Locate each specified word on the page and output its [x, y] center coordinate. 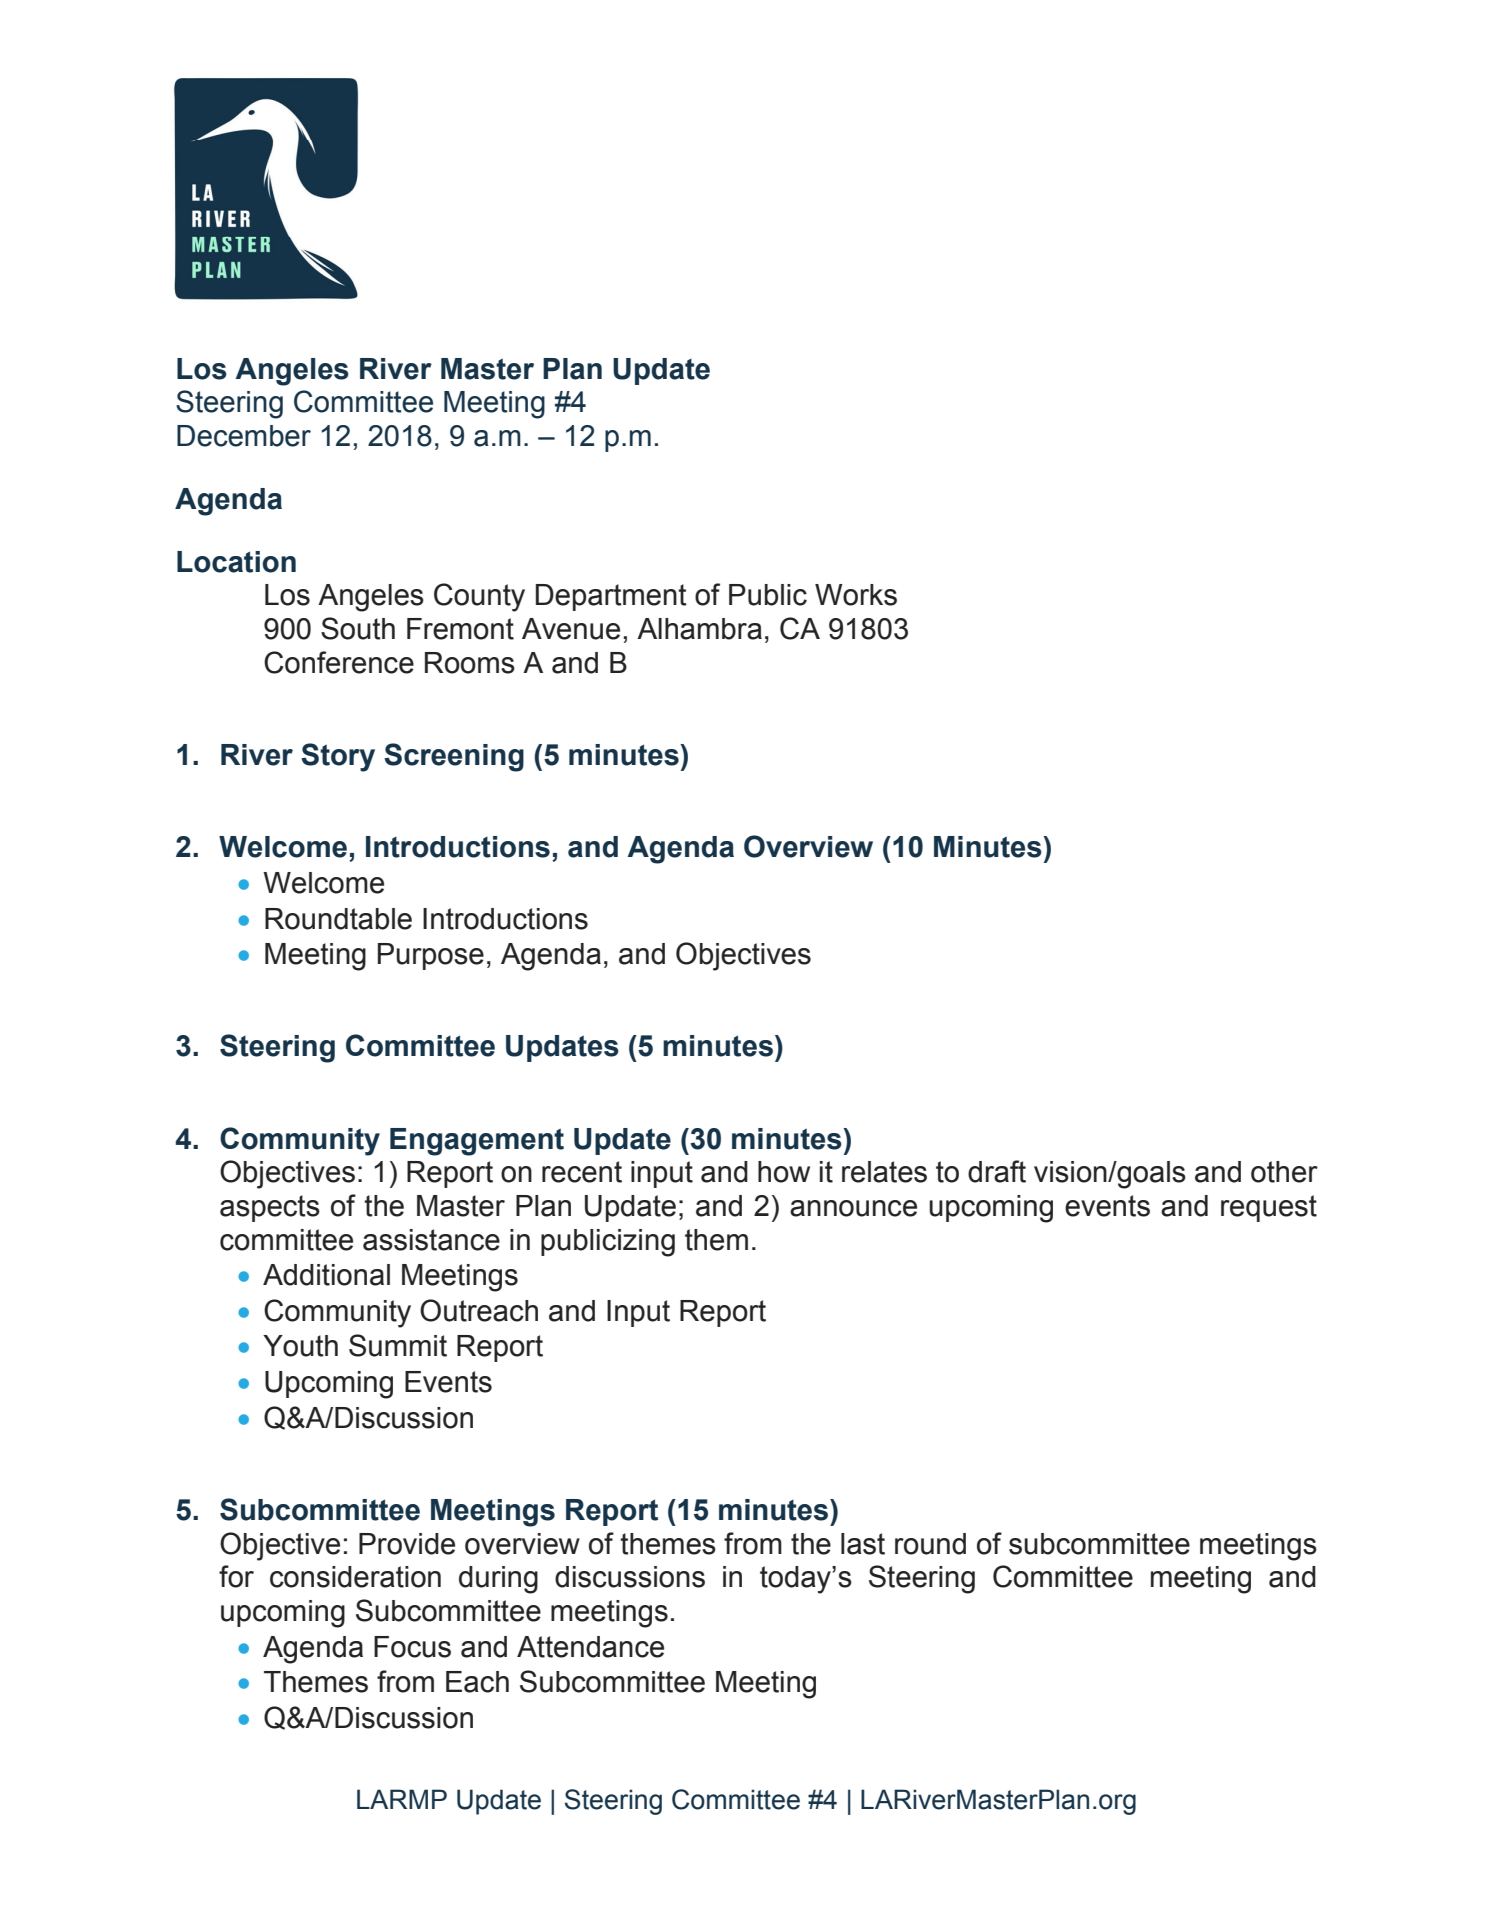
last [863, 1544]
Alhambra [699, 629]
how [784, 1172]
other [1284, 1172]
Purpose [431, 956]
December [244, 436]
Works [856, 595]
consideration [355, 1577]
